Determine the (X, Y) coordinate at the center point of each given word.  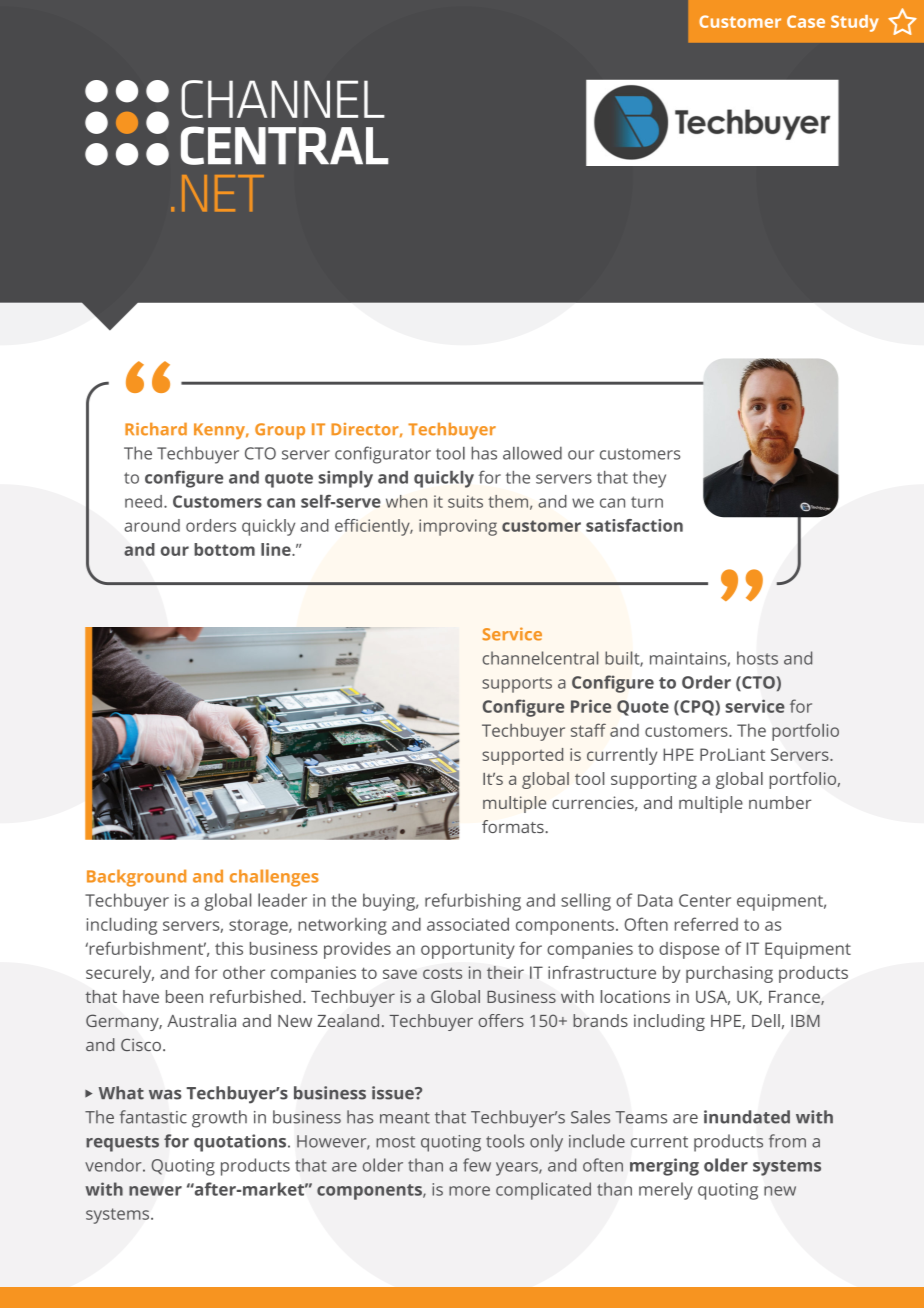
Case (806, 21)
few (477, 1165)
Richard (156, 429)
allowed (532, 453)
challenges (274, 878)
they (649, 479)
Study (855, 23)
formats (514, 826)
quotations (241, 1143)
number (780, 802)
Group (280, 431)
